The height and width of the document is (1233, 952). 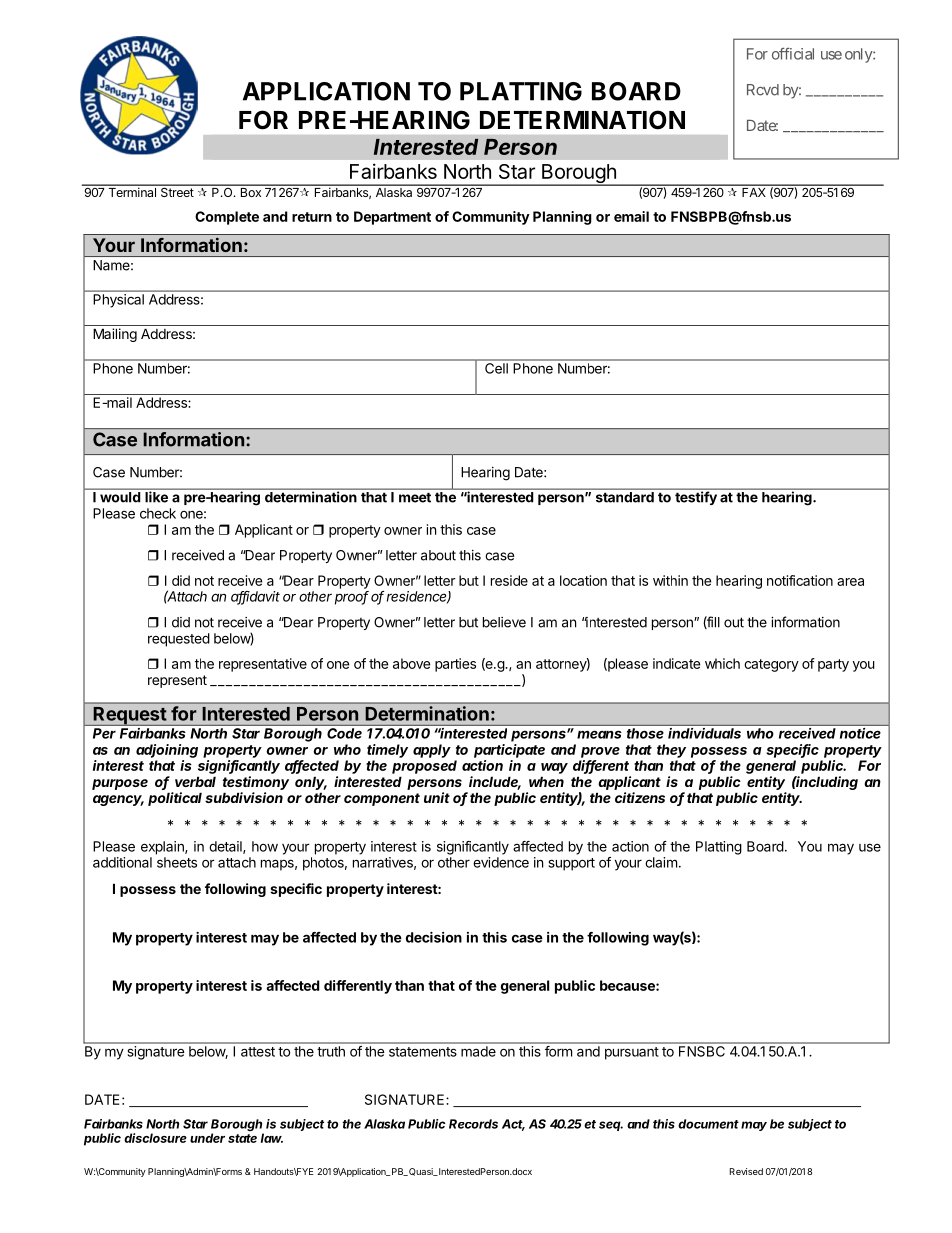 I want to click on Department, so click(x=392, y=218).
